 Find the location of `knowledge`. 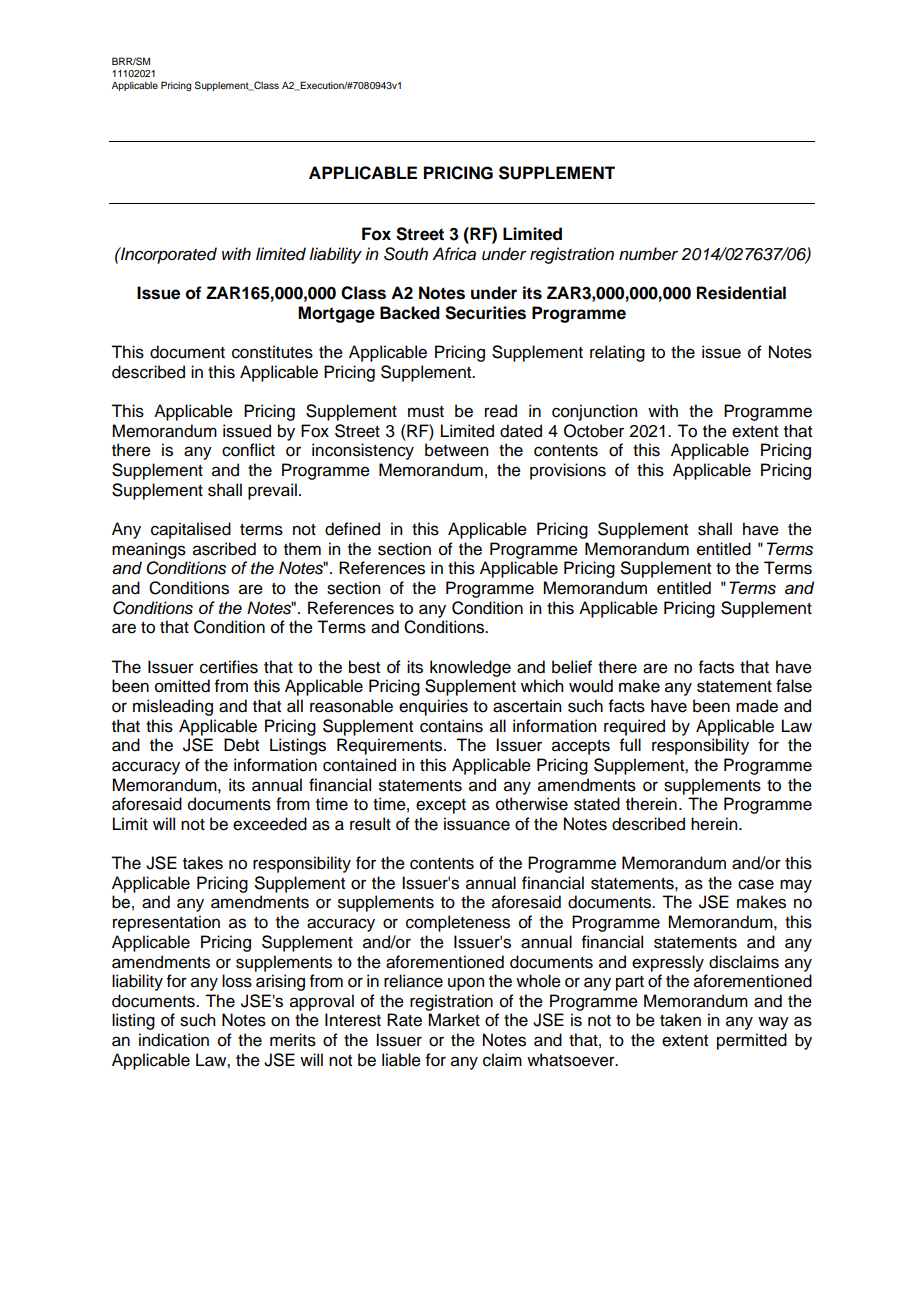

knowledge is located at coordinates (470, 668).
